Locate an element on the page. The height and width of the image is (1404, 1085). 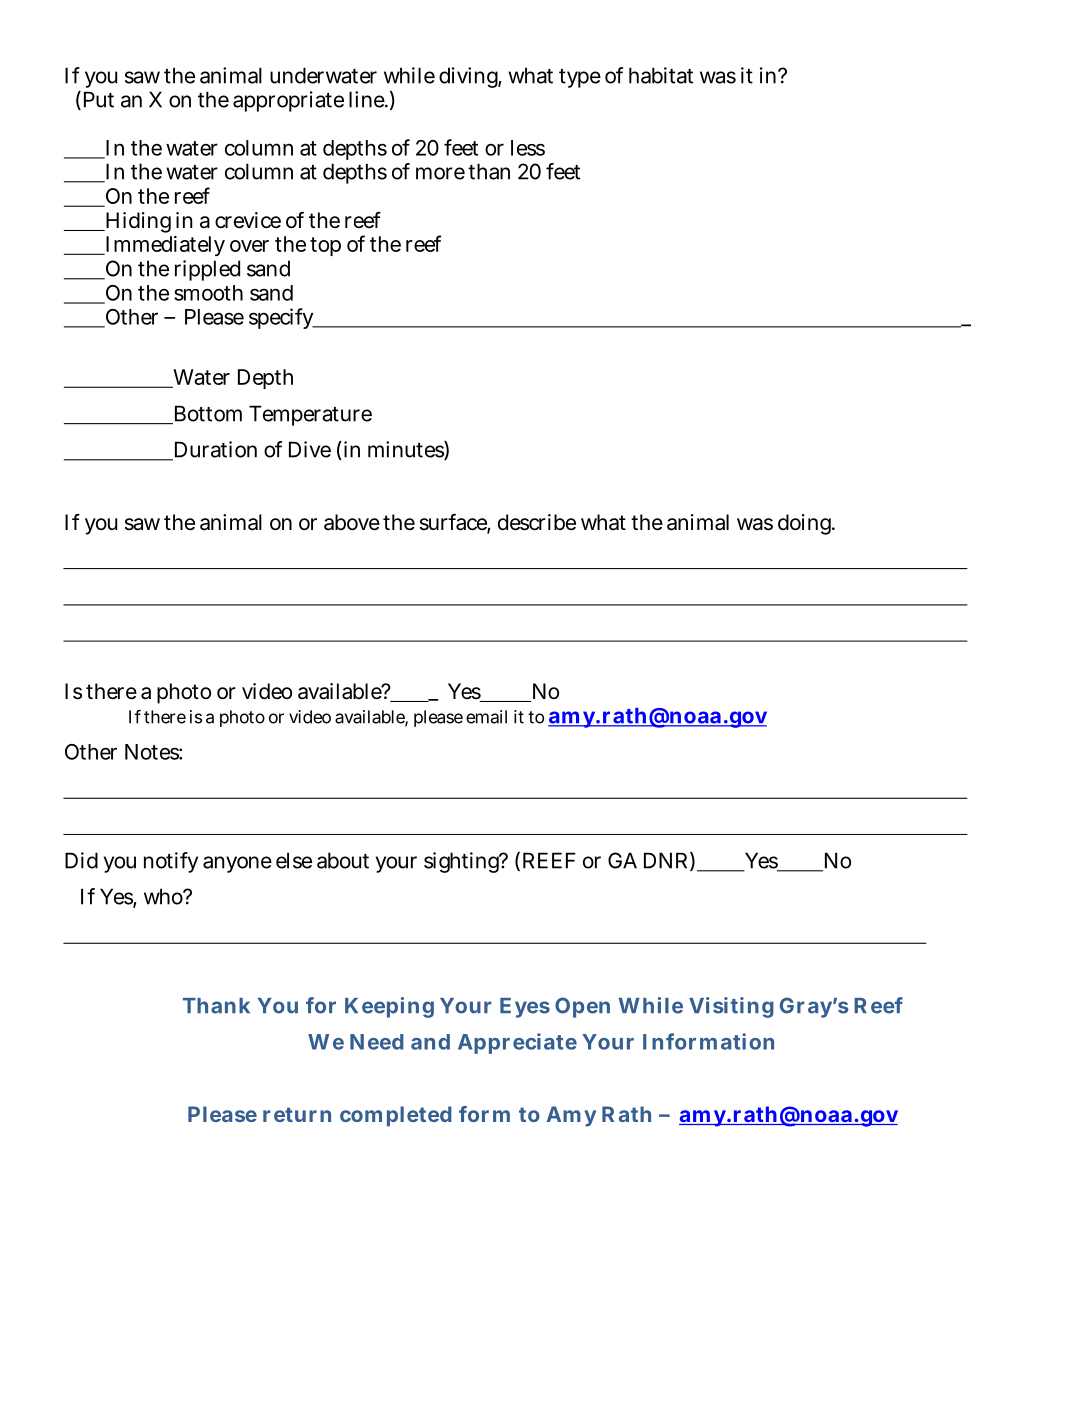
return is located at coordinates (297, 1114).
